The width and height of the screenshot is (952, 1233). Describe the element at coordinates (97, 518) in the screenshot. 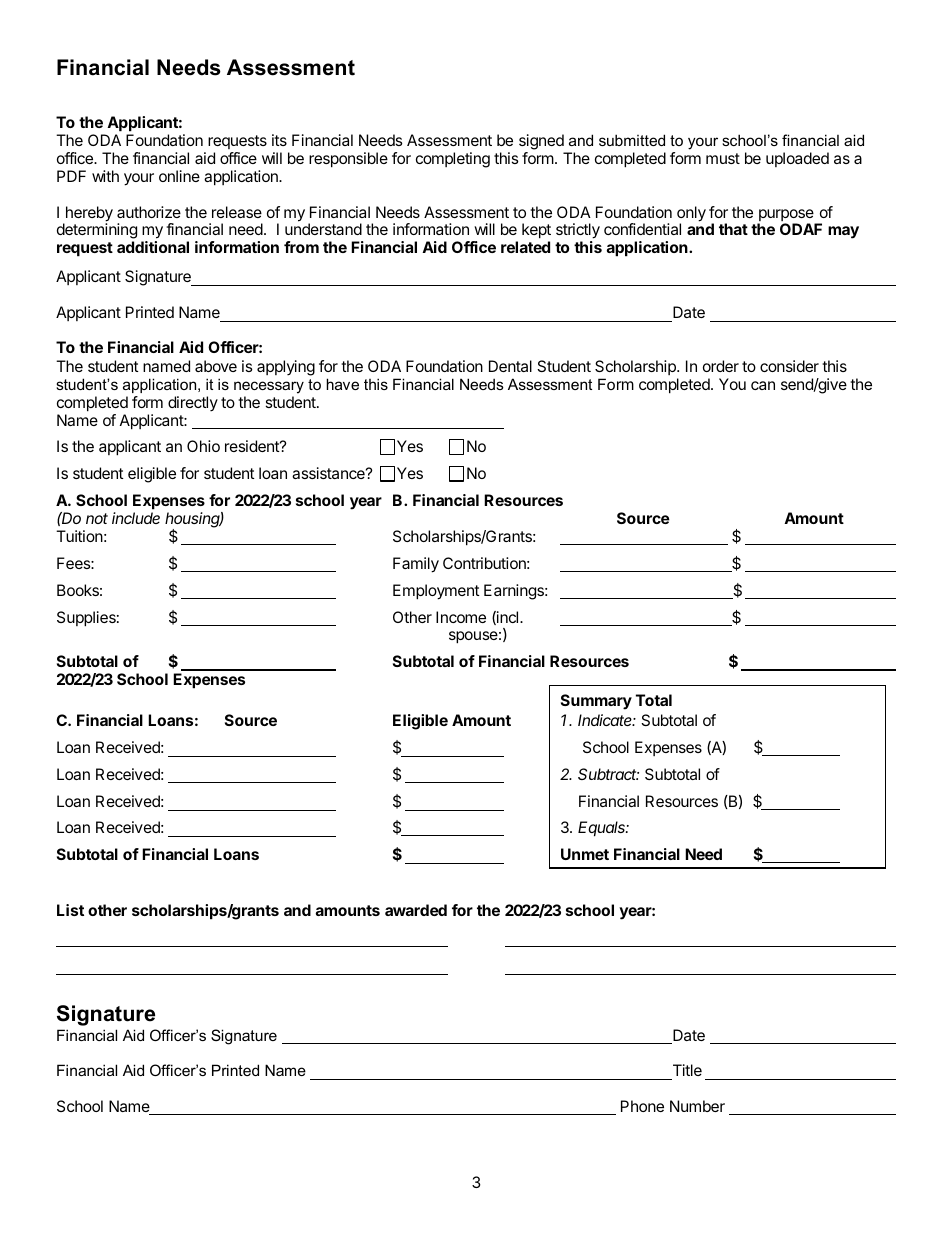

I see `not` at that location.
